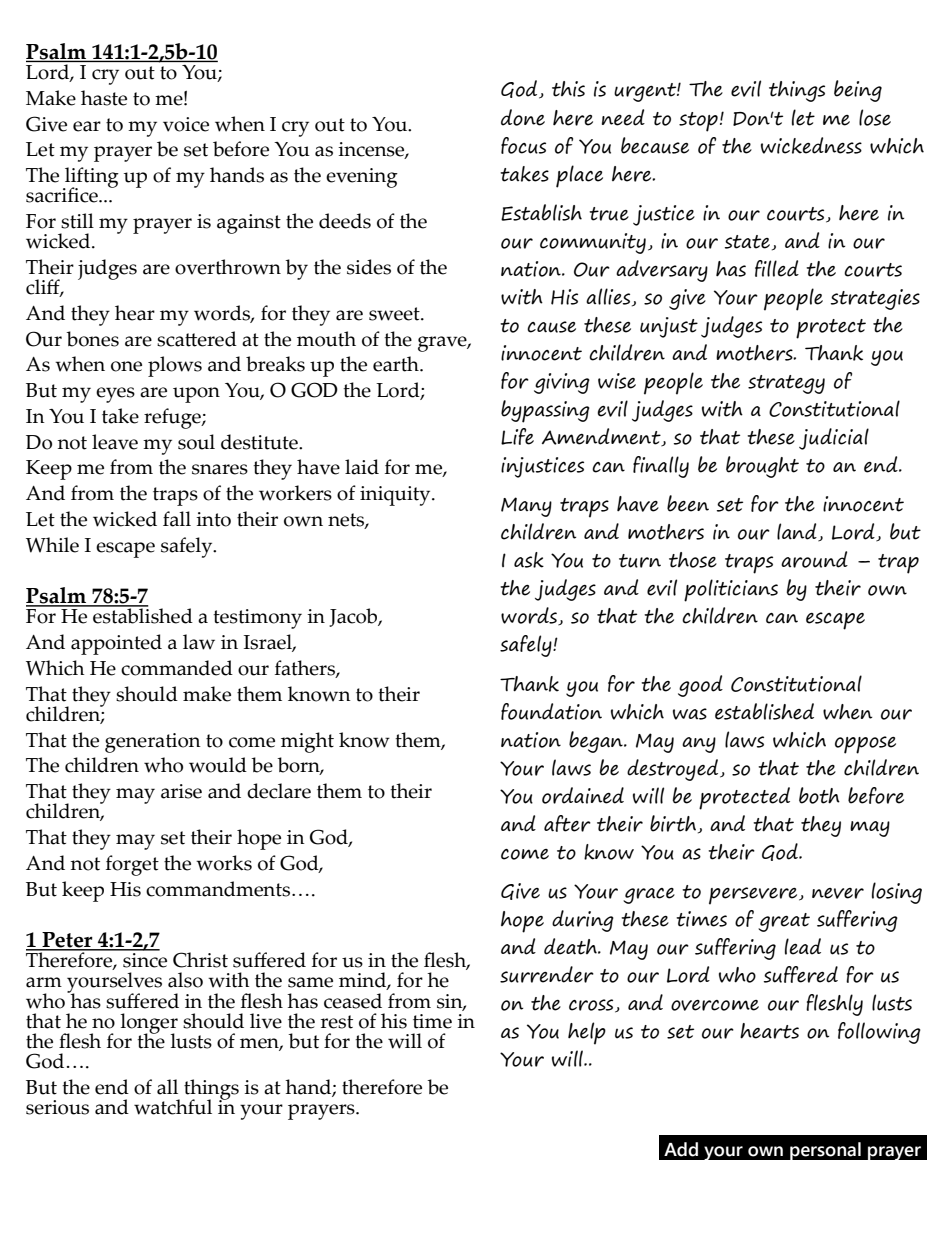  I want to click on Add, so click(681, 1149).
